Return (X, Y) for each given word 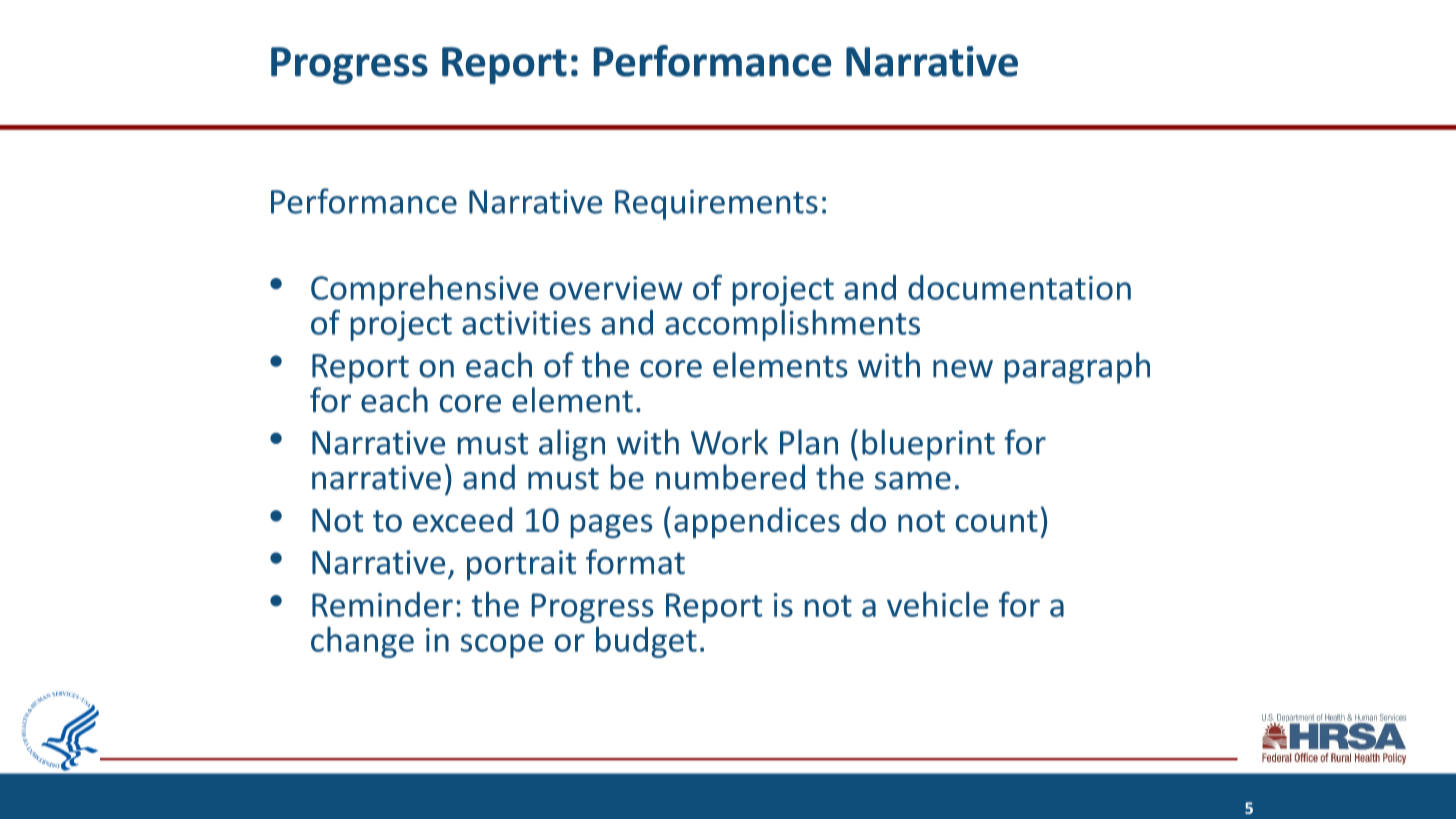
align (572, 445)
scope (502, 646)
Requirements (716, 205)
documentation (1019, 287)
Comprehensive (424, 290)
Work (729, 442)
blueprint (928, 445)
